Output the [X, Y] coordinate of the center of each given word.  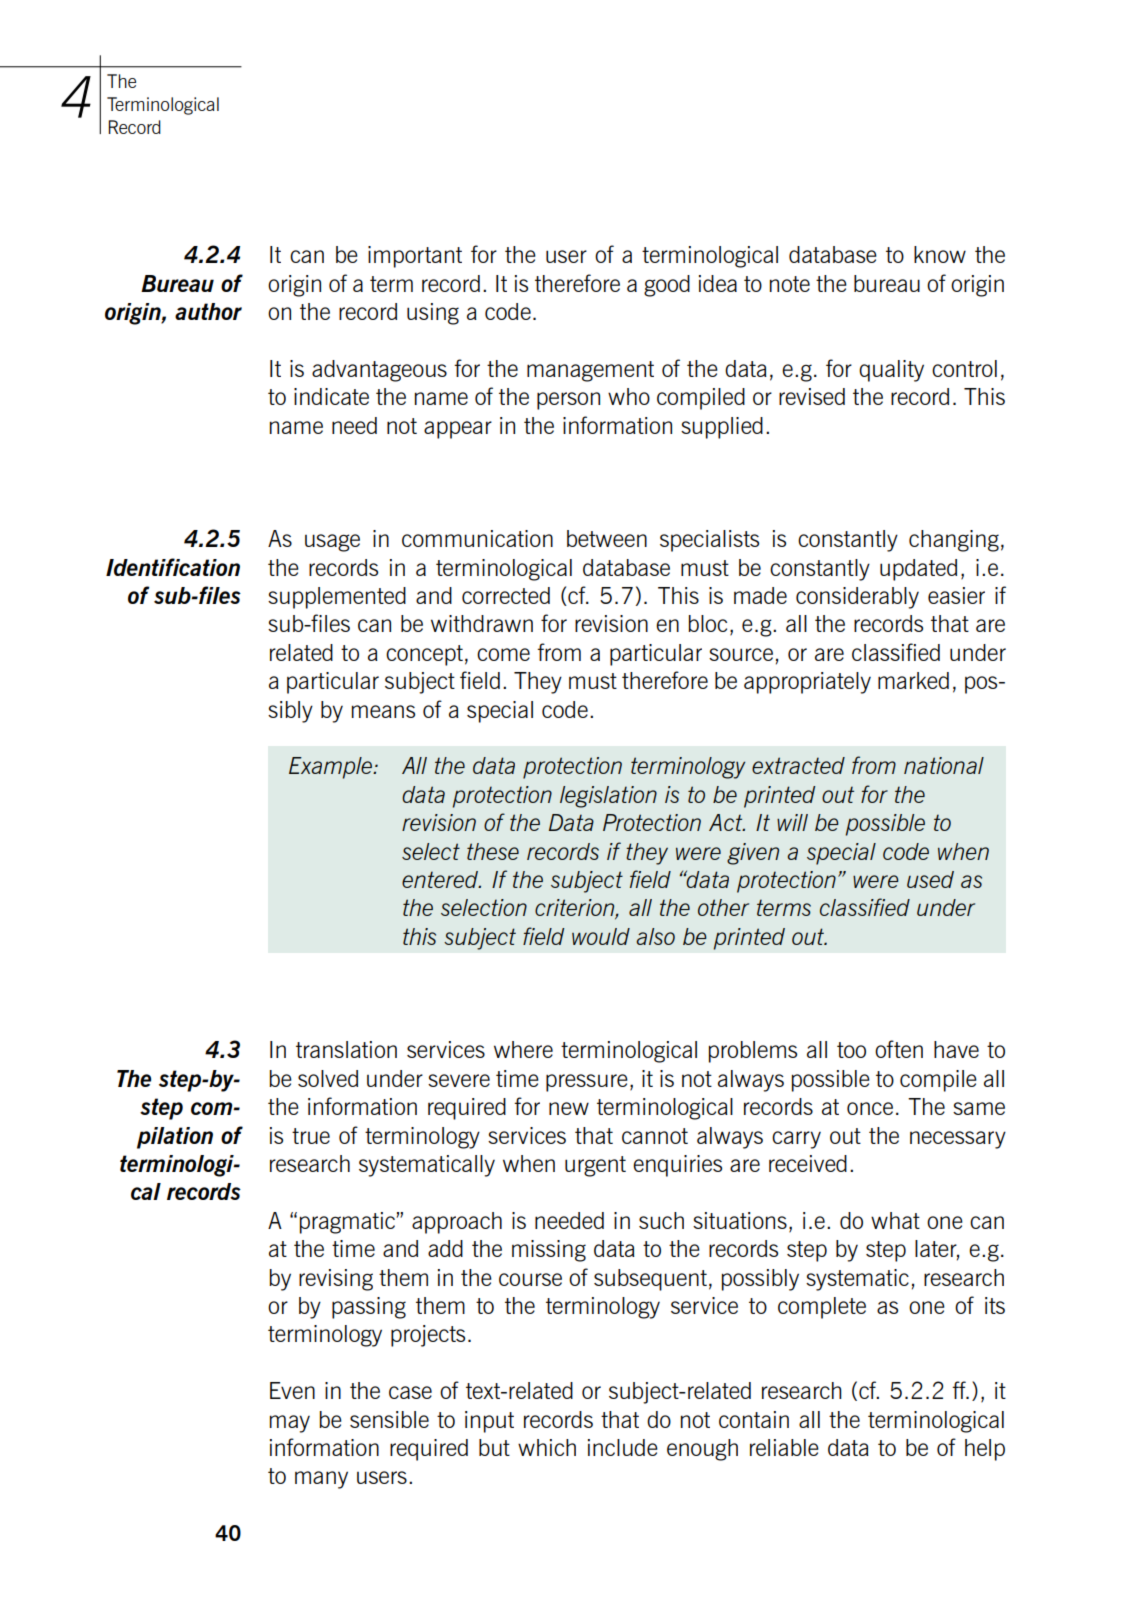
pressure [587, 1083]
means [383, 711]
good [667, 286]
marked [913, 680]
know [940, 254]
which [547, 1447]
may [290, 1424]
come [503, 654]
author [208, 311]
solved [328, 1078]
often [899, 1049]
